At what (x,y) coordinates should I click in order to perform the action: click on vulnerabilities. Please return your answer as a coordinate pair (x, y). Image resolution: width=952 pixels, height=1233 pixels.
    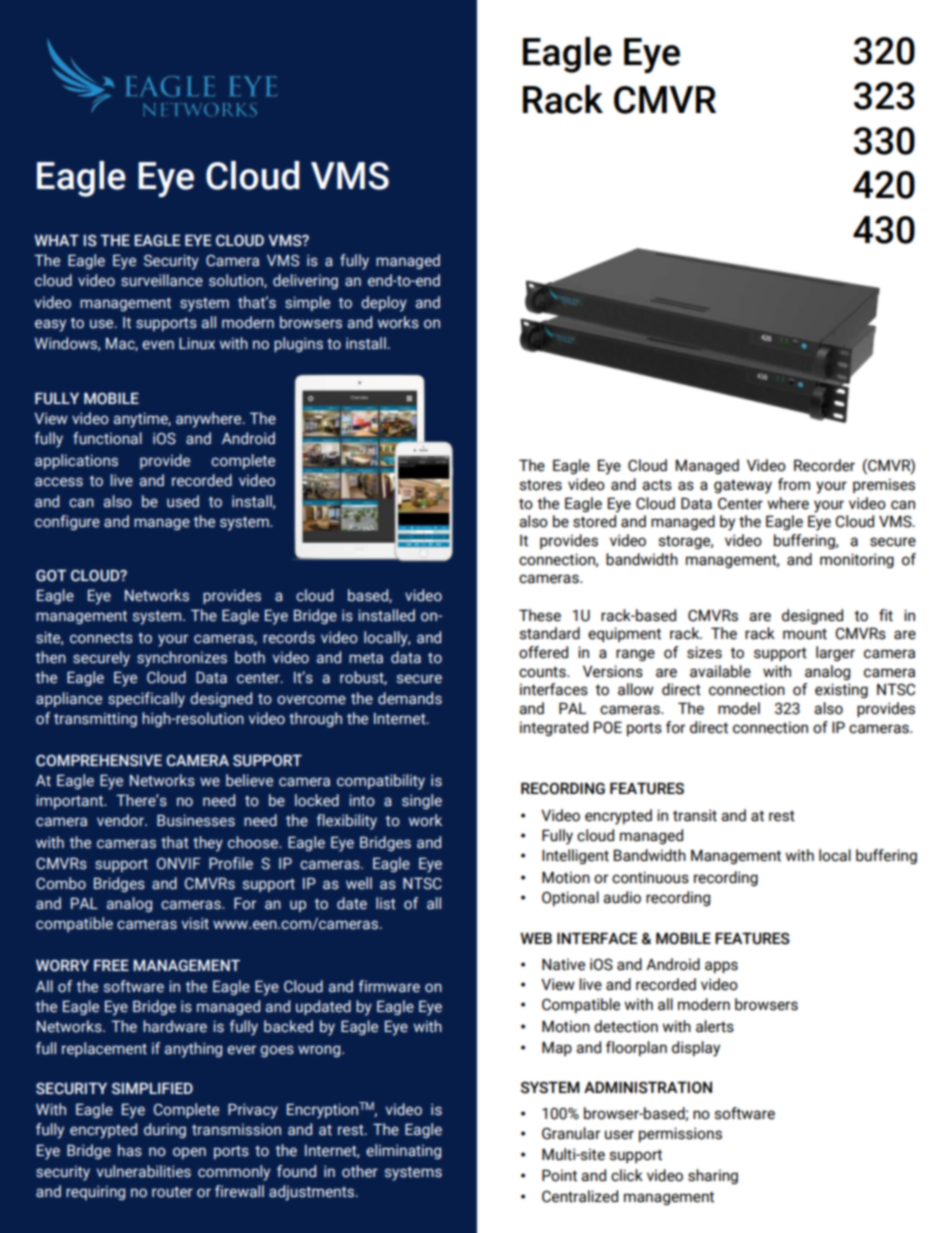
    Looking at the image, I should click on (144, 1171).
